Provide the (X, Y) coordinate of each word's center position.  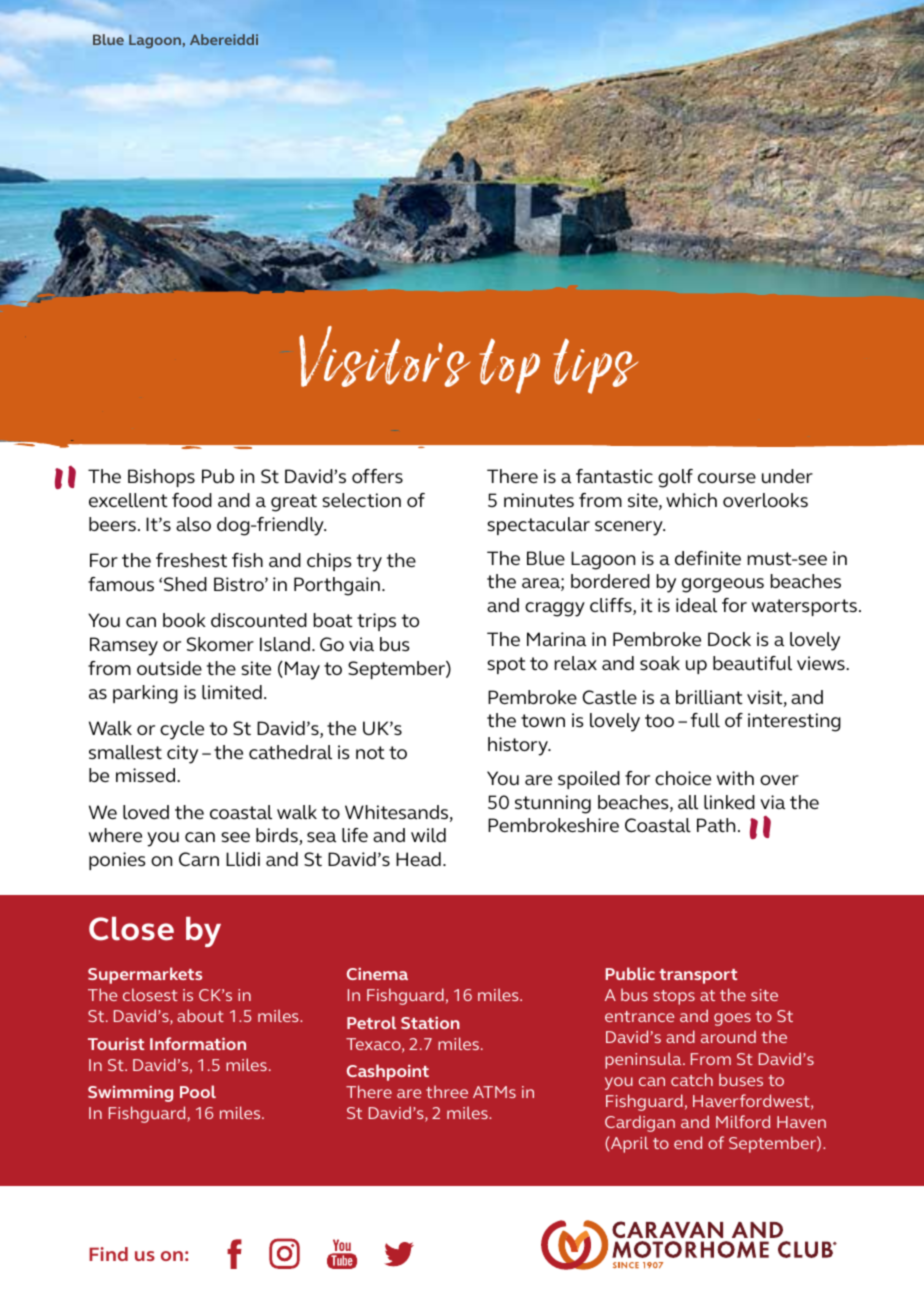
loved (146, 812)
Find (108, 1254)
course (727, 478)
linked (729, 802)
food (192, 500)
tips (596, 366)
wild (428, 835)
